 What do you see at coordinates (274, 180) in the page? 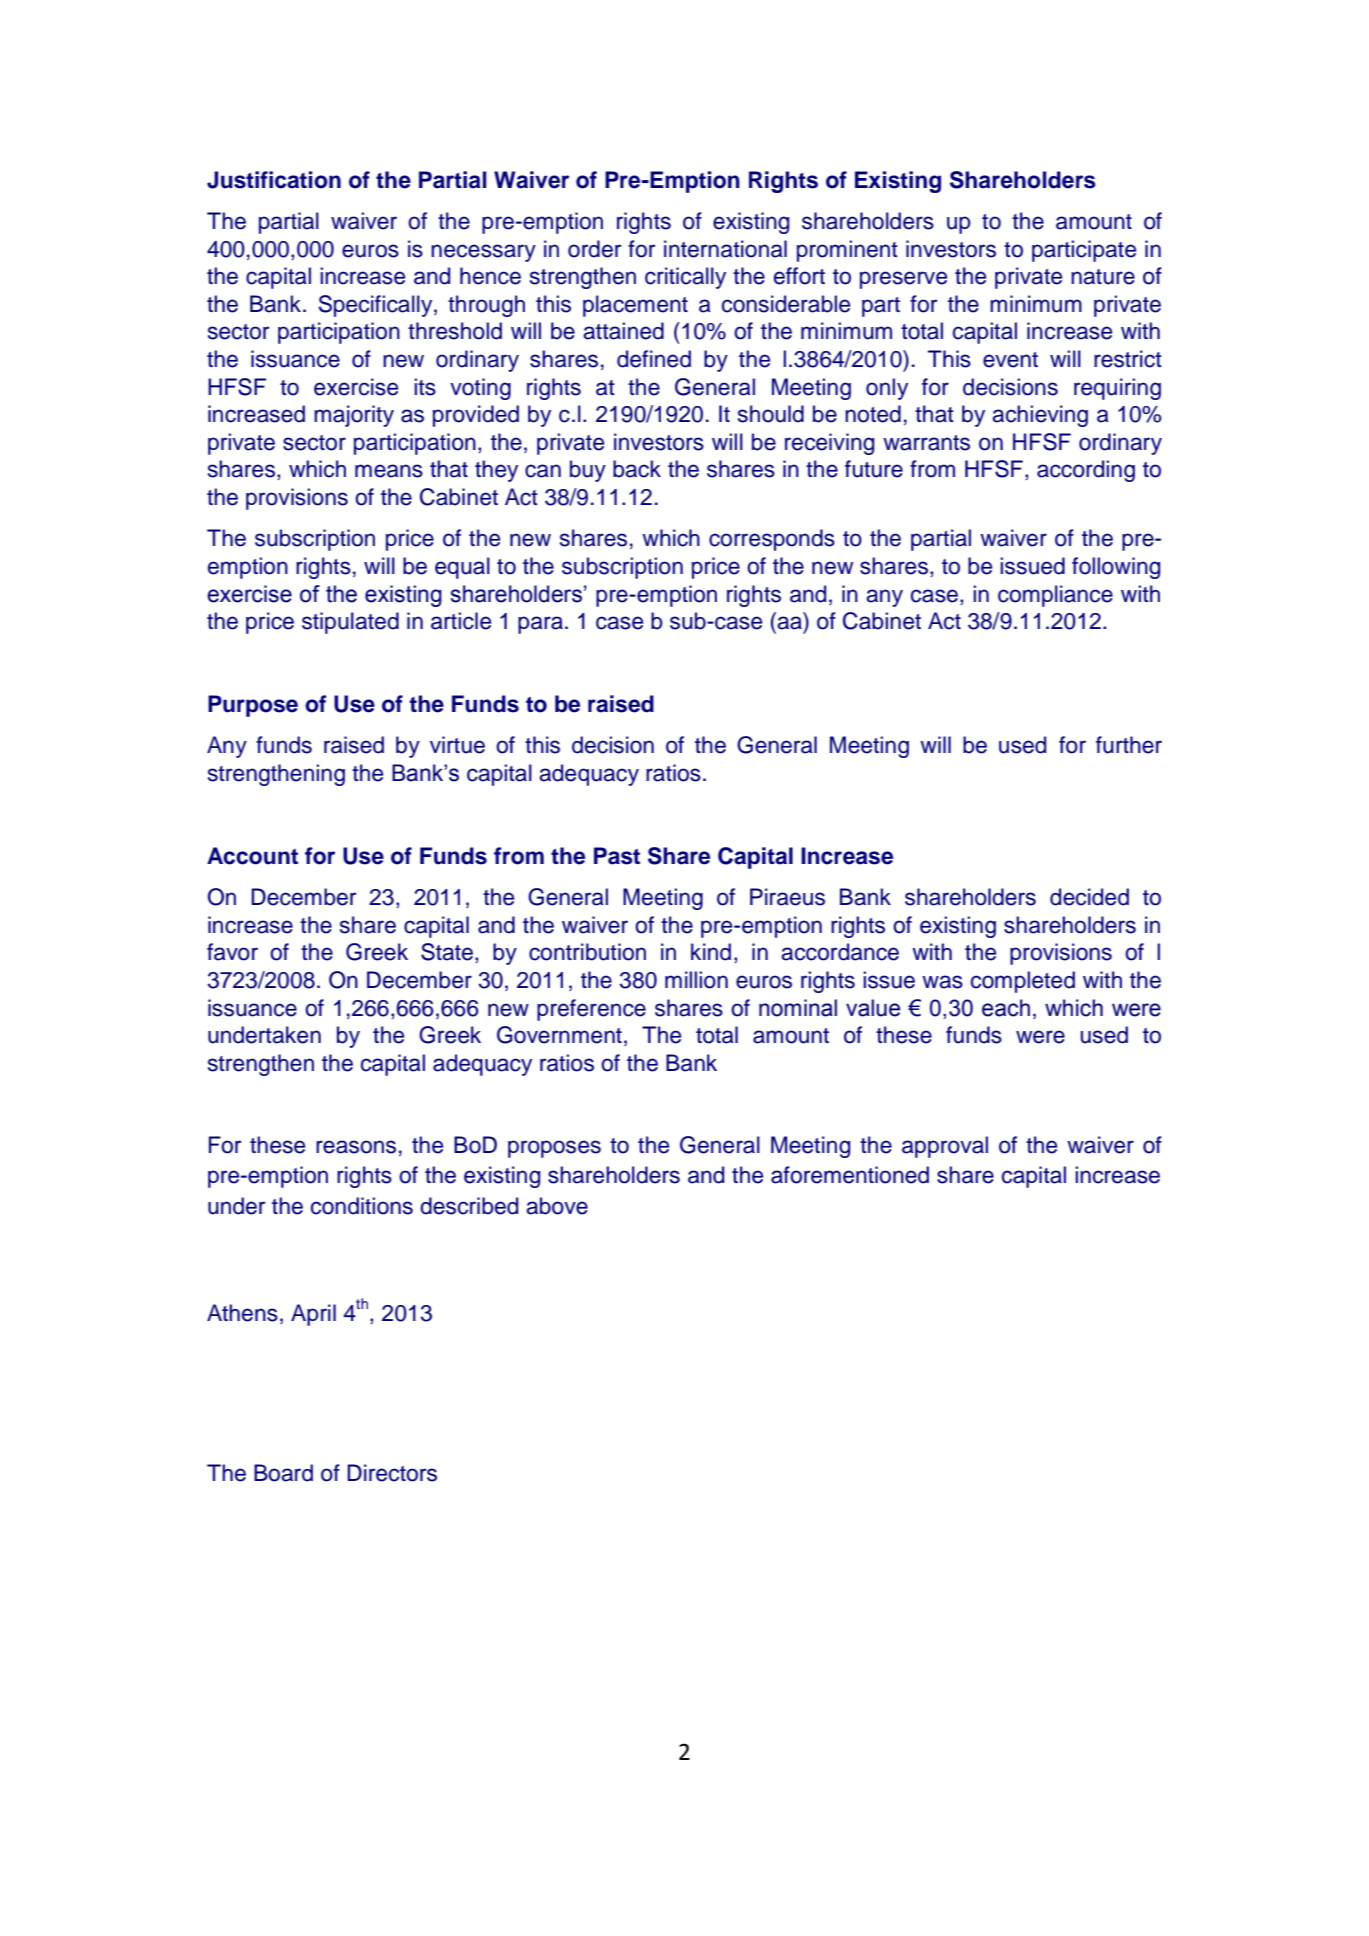
I see `Justification` at bounding box center [274, 180].
